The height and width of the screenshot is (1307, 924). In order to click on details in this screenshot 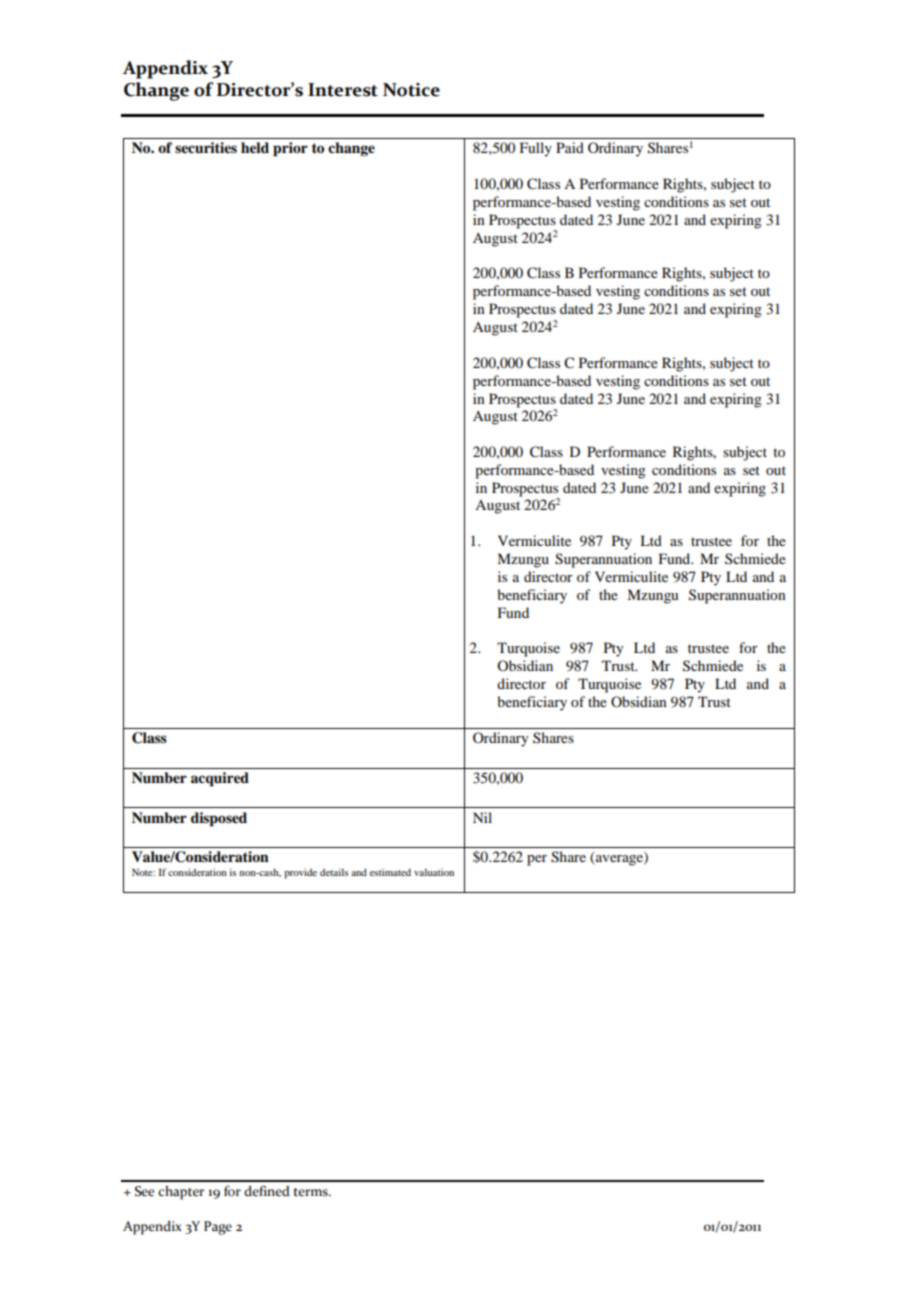, I will do `click(334, 872)`.
